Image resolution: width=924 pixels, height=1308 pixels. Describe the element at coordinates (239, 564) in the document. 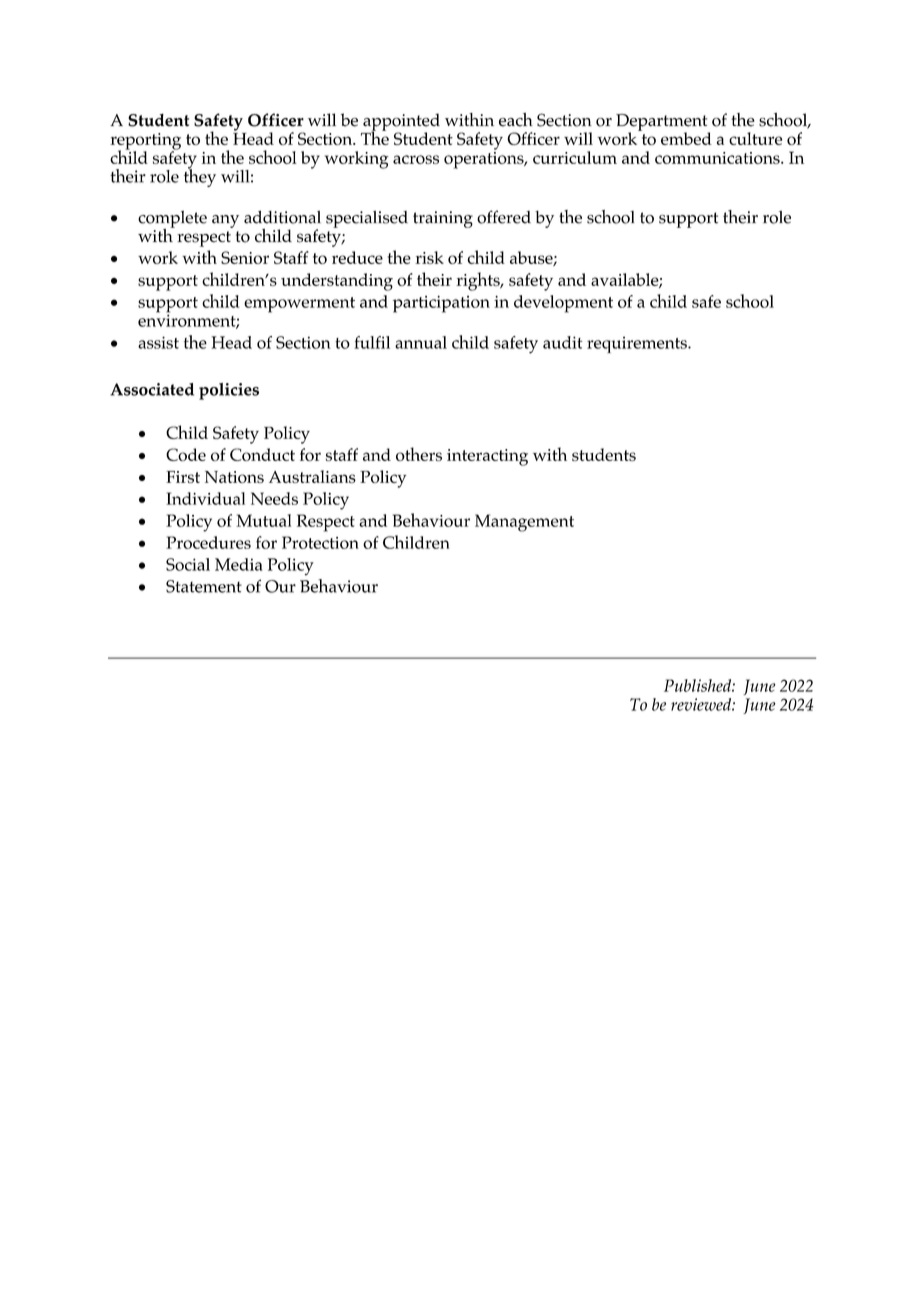

I see `Media` at that location.
